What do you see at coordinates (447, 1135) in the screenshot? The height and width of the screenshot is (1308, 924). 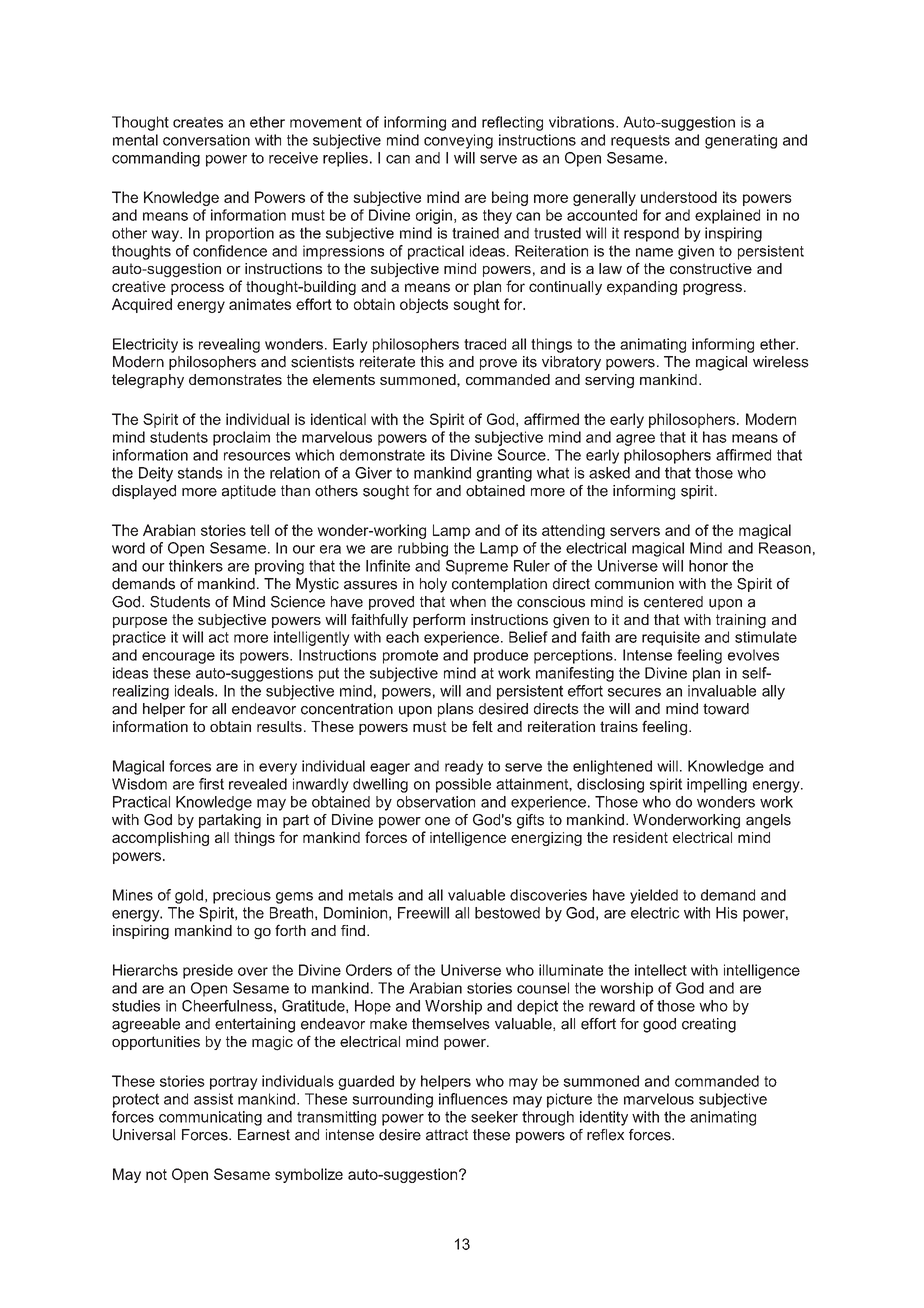 I see `attract` at bounding box center [447, 1135].
